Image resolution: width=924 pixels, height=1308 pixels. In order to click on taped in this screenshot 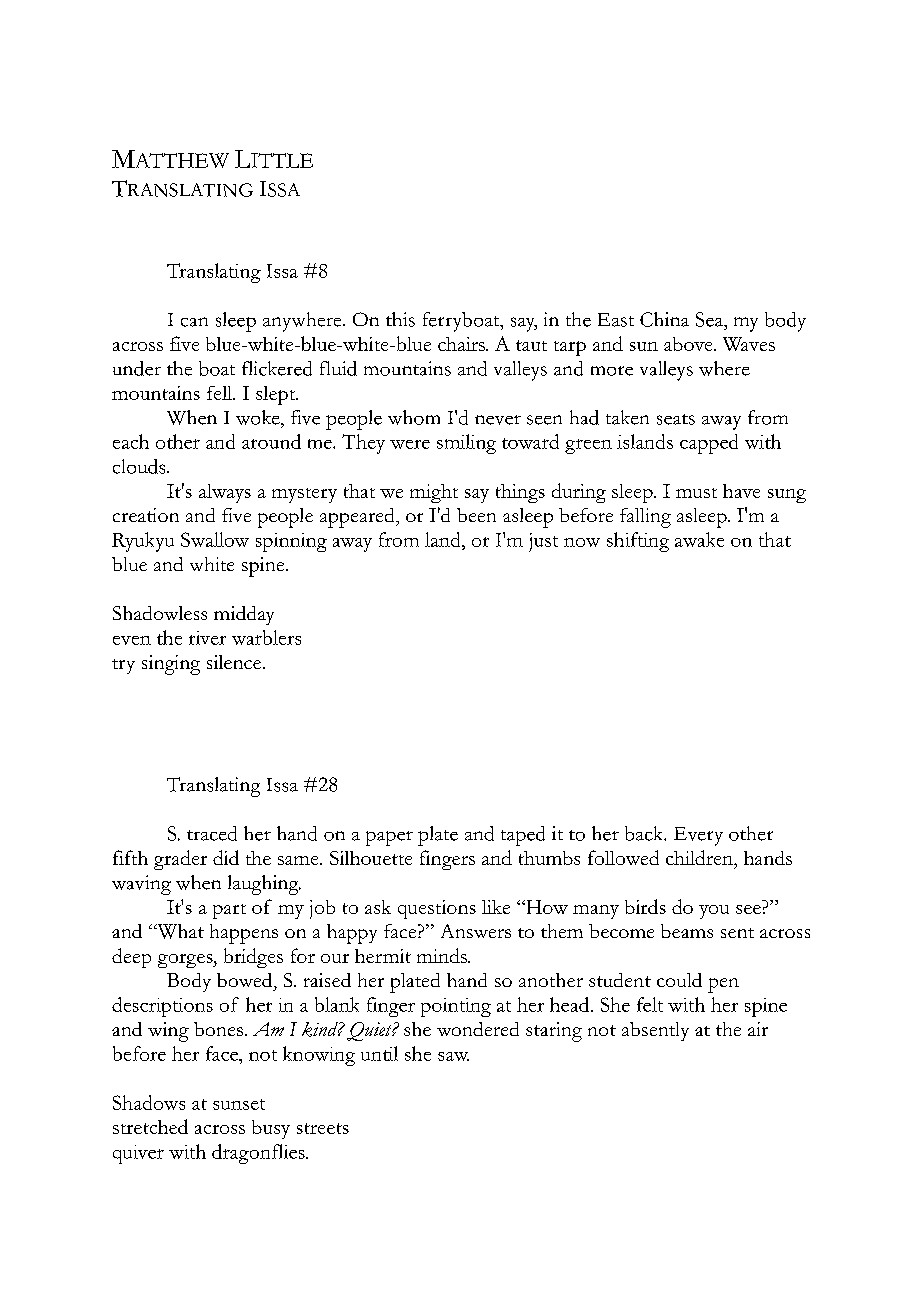, I will do `click(523, 836)`.
